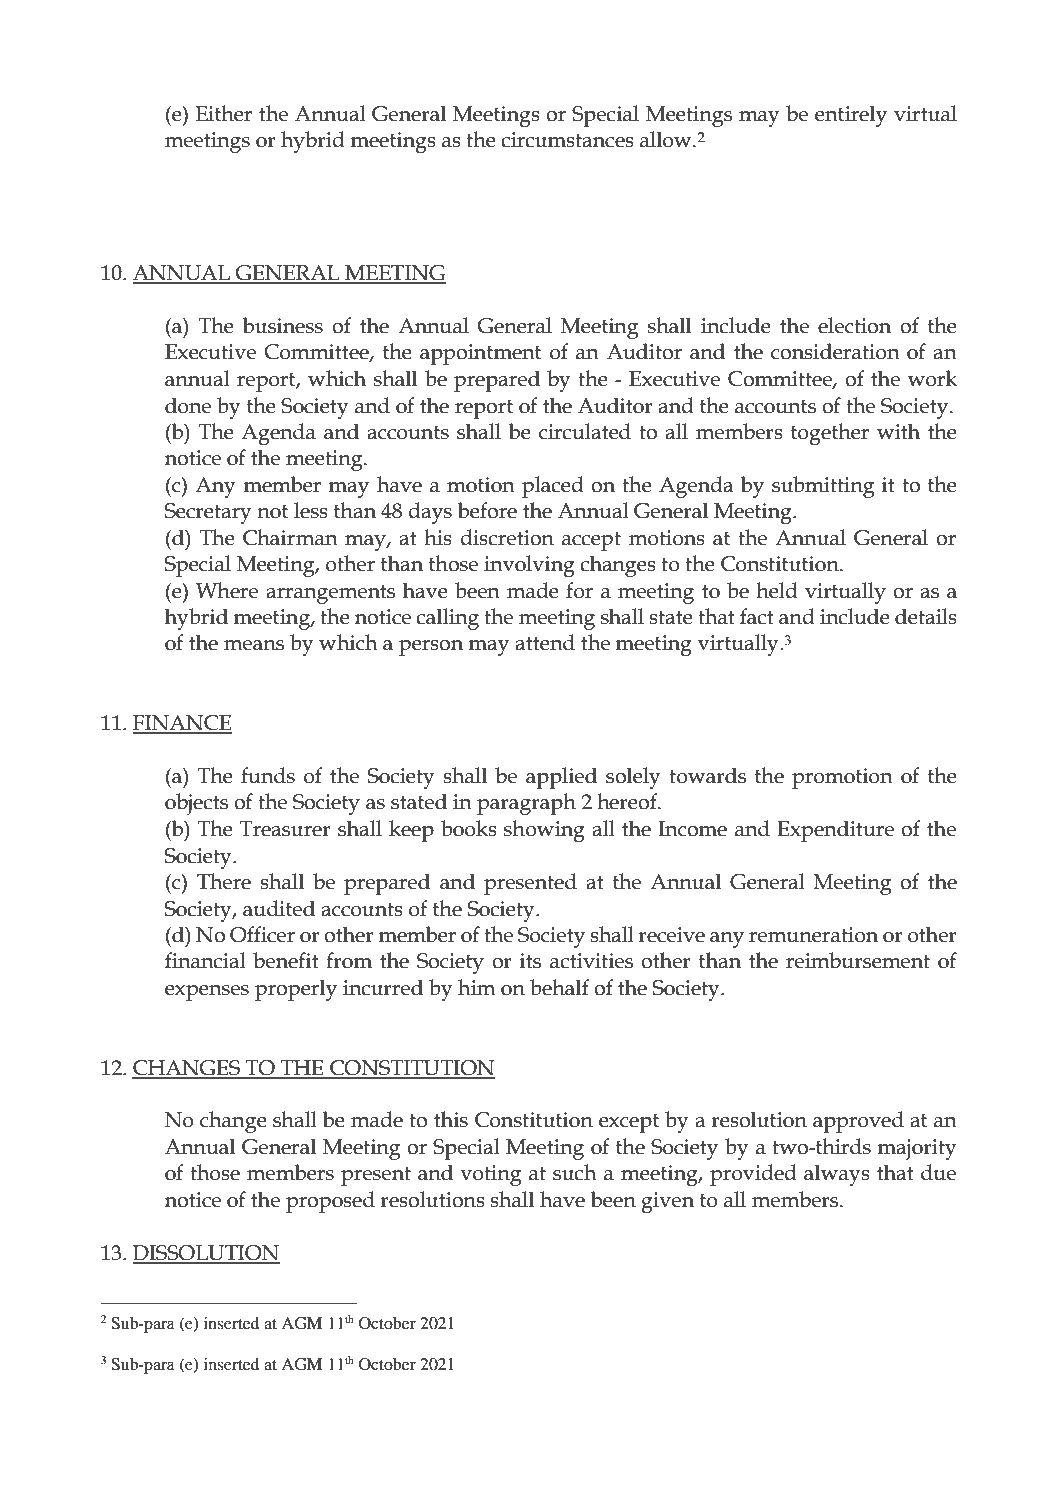 The image size is (1057, 1495). What do you see at coordinates (254, 645) in the document?
I see `means` at bounding box center [254, 645].
